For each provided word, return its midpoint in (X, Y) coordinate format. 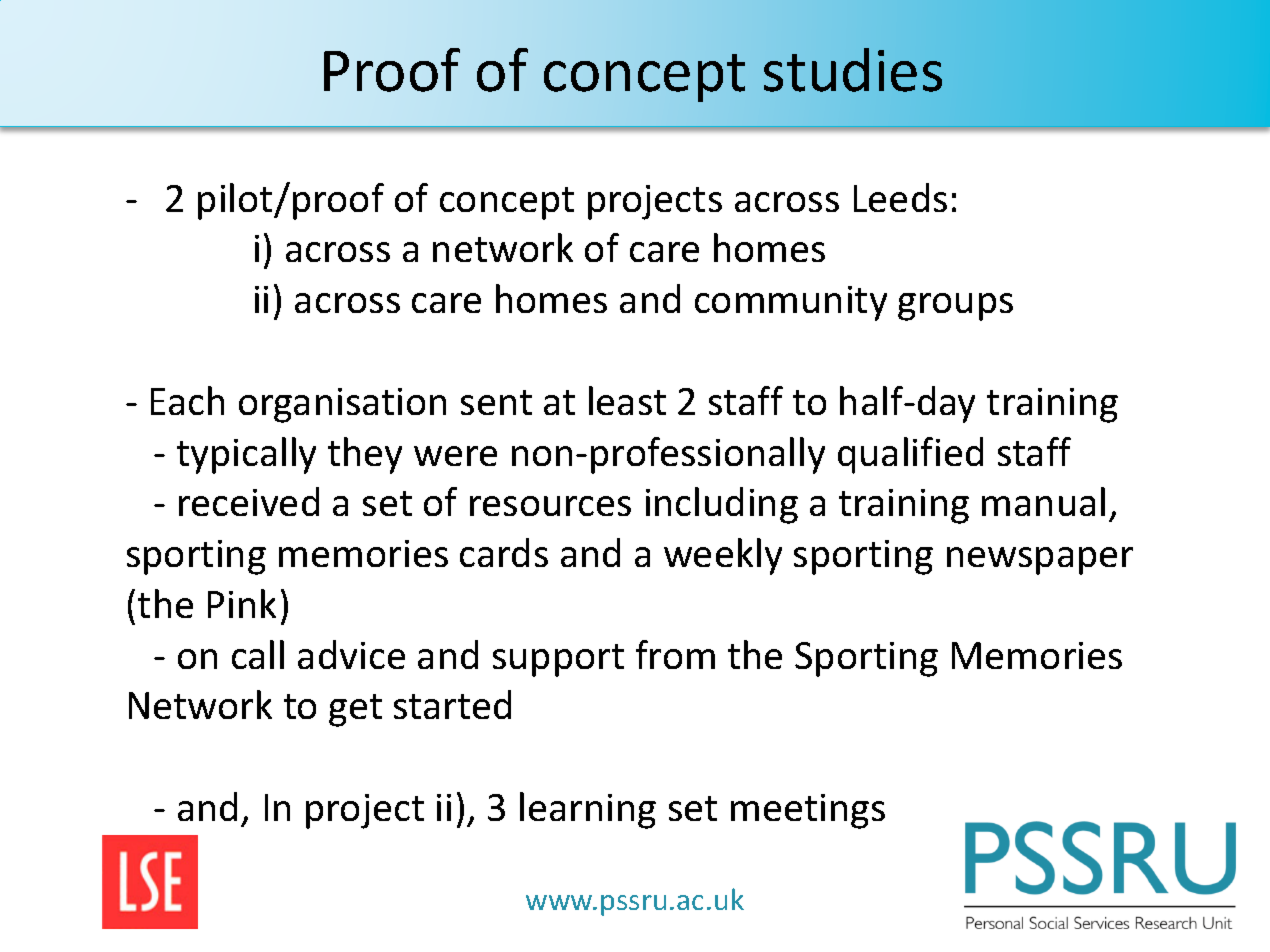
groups (955, 307)
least (627, 400)
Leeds (900, 197)
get (355, 710)
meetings (808, 811)
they (365, 455)
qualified (910, 455)
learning (588, 810)
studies (853, 70)
